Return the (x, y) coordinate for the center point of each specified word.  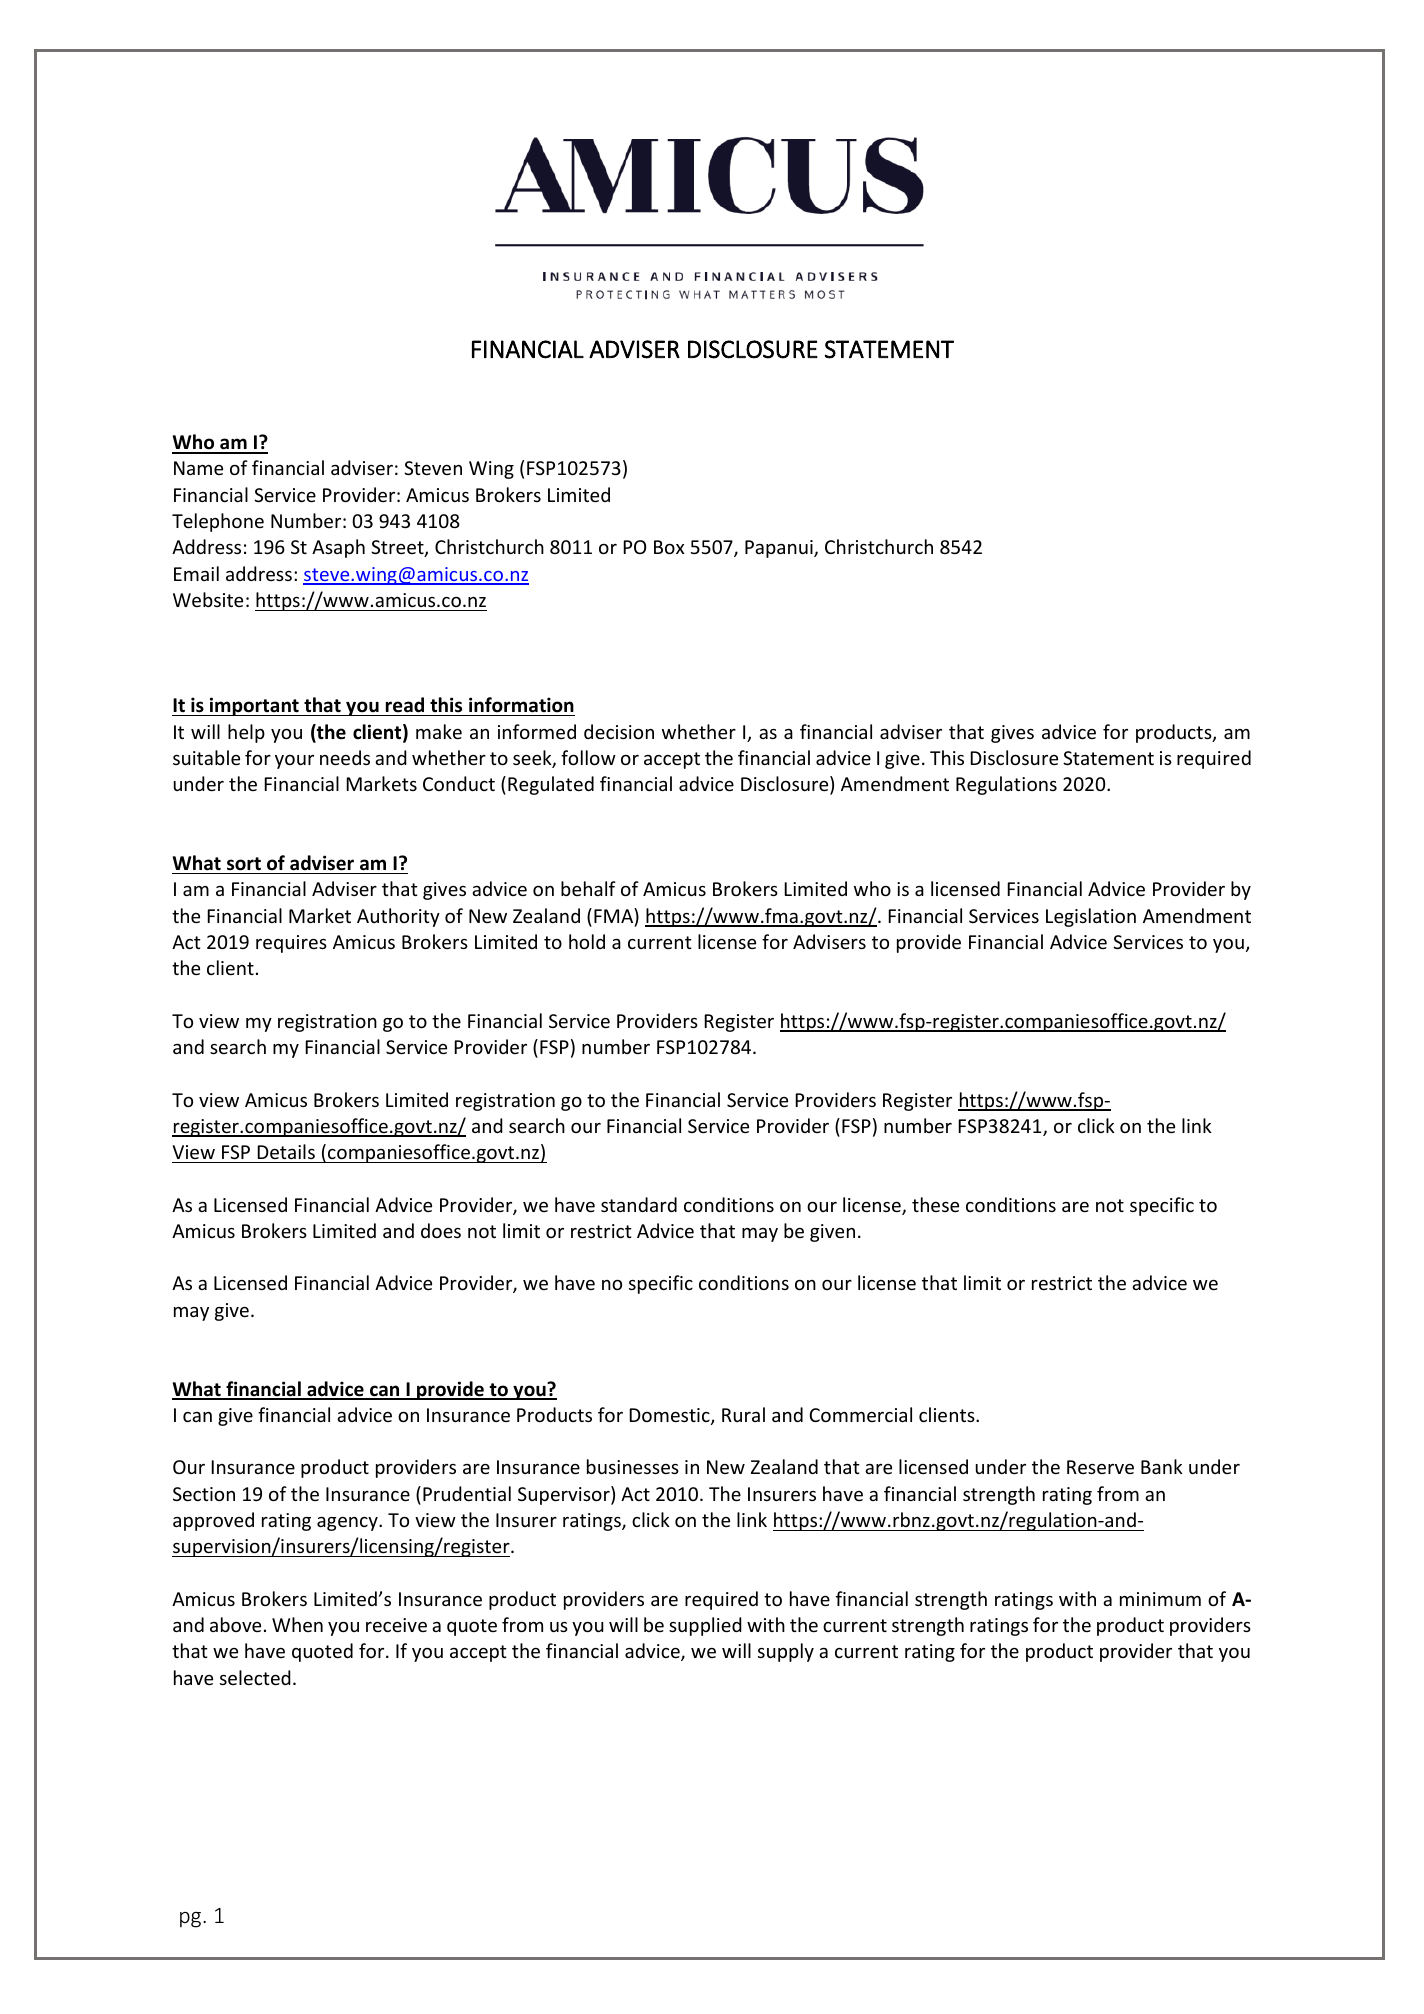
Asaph (338, 548)
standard (639, 1204)
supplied (705, 1626)
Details (286, 1151)
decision (619, 731)
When (297, 1624)
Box (669, 547)
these (935, 1204)
